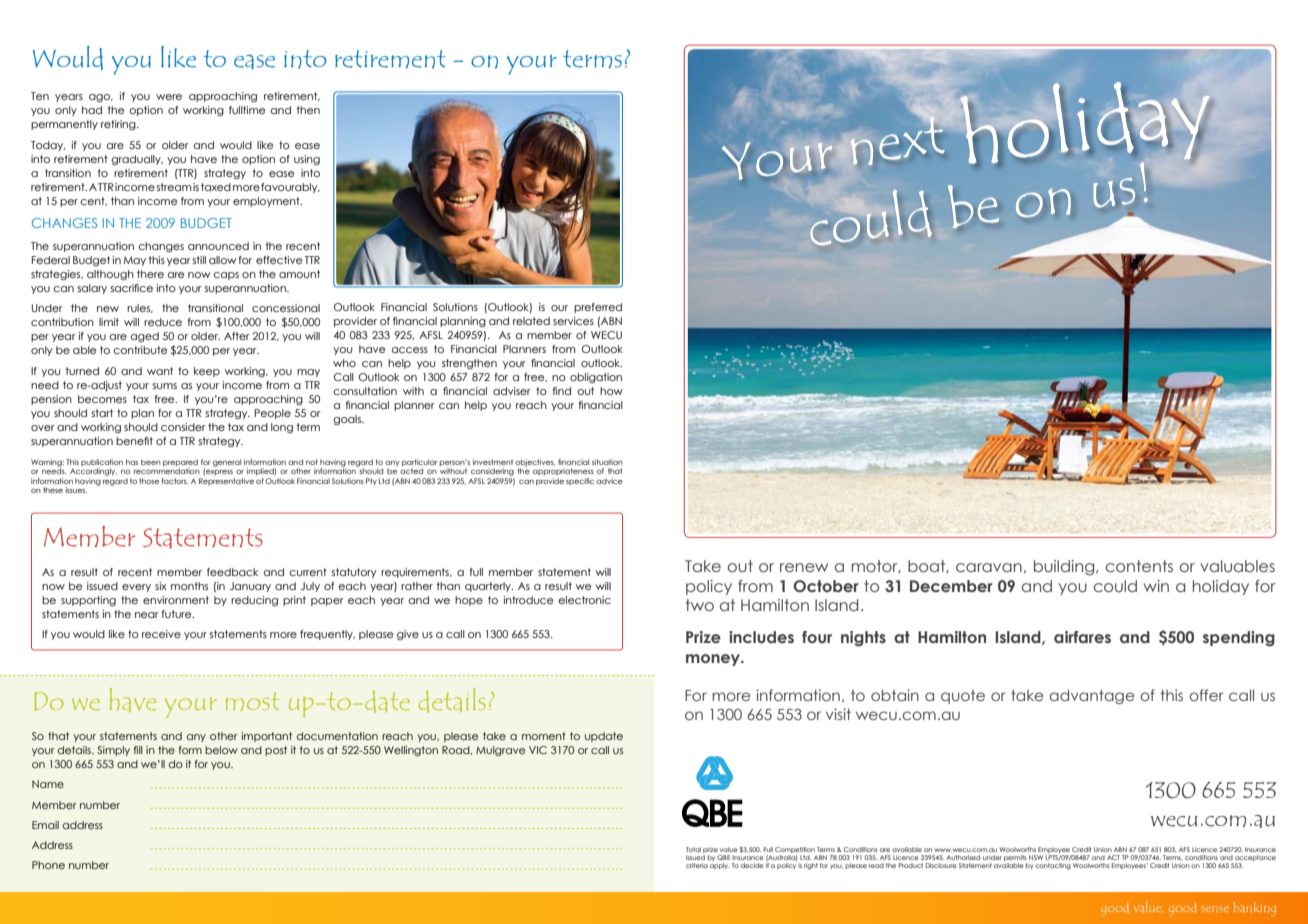 The height and width of the screenshot is (924, 1308). What do you see at coordinates (48, 865) in the screenshot?
I see `Phone` at bounding box center [48, 865].
